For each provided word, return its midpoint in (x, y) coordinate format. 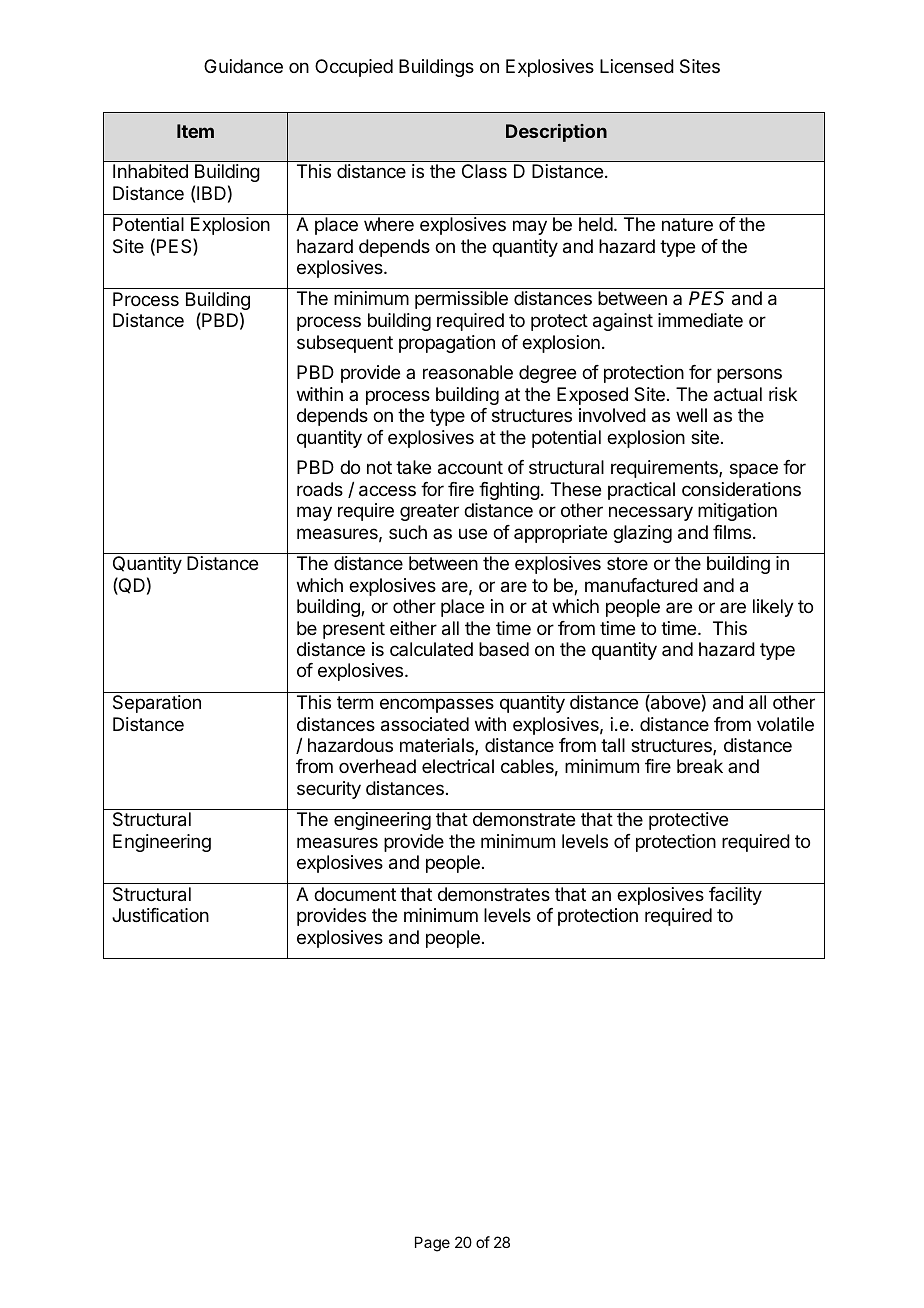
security (329, 790)
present (354, 630)
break (700, 766)
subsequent (345, 344)
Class (484, 171)
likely (773, 608)
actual (738, 394)
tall (613, 745)
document (355, 894)
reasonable (468, 372)
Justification (160, 915)
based (504, 649)
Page (432, 1244)
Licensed (637, 66)
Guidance (243, 66)
